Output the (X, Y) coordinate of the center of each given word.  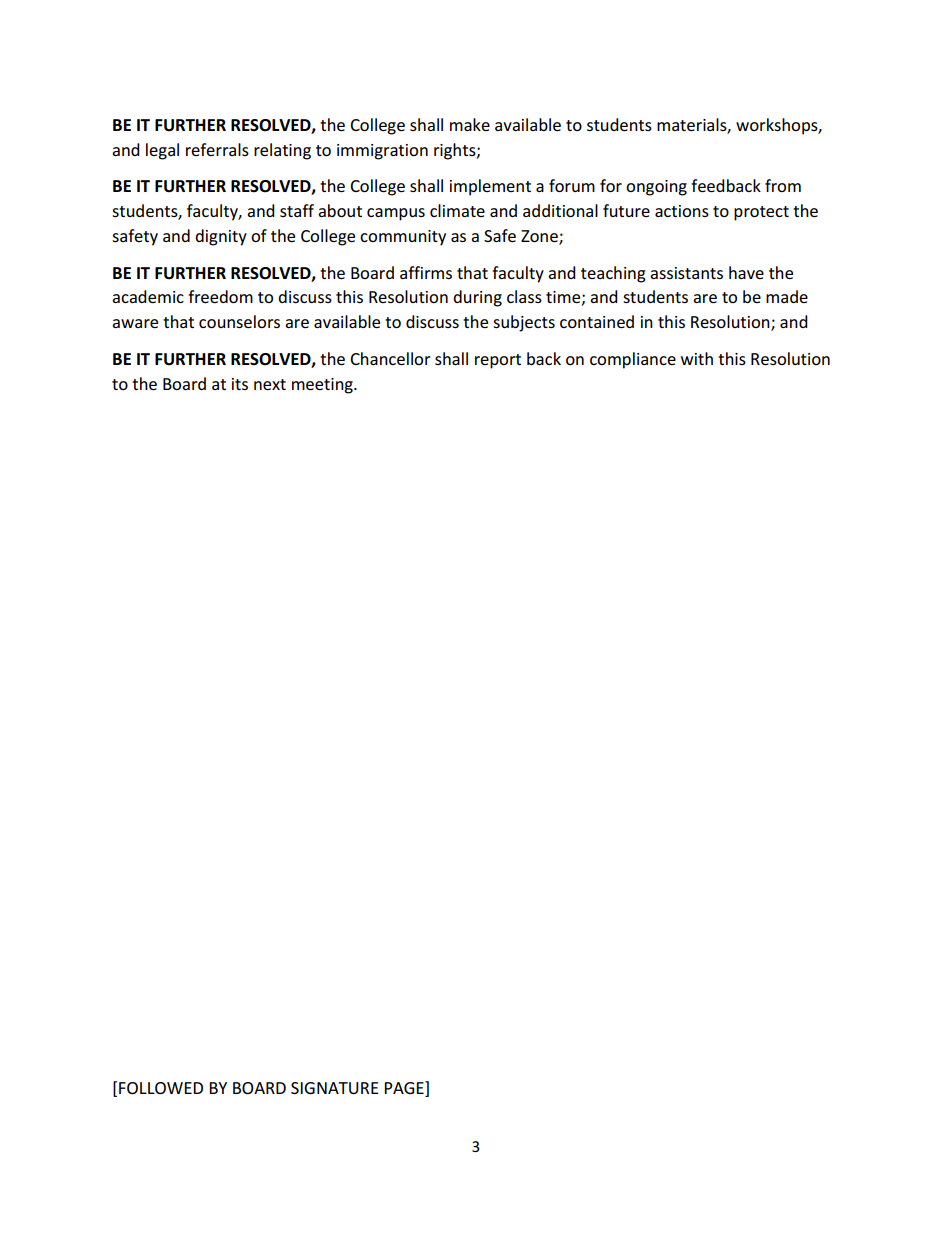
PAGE (405, 1089)
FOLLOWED (161, 1088)
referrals (217, 149)
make (470, 124)
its (240, 384)
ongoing (656, 188)
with (697, 358)
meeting (323, 386)
